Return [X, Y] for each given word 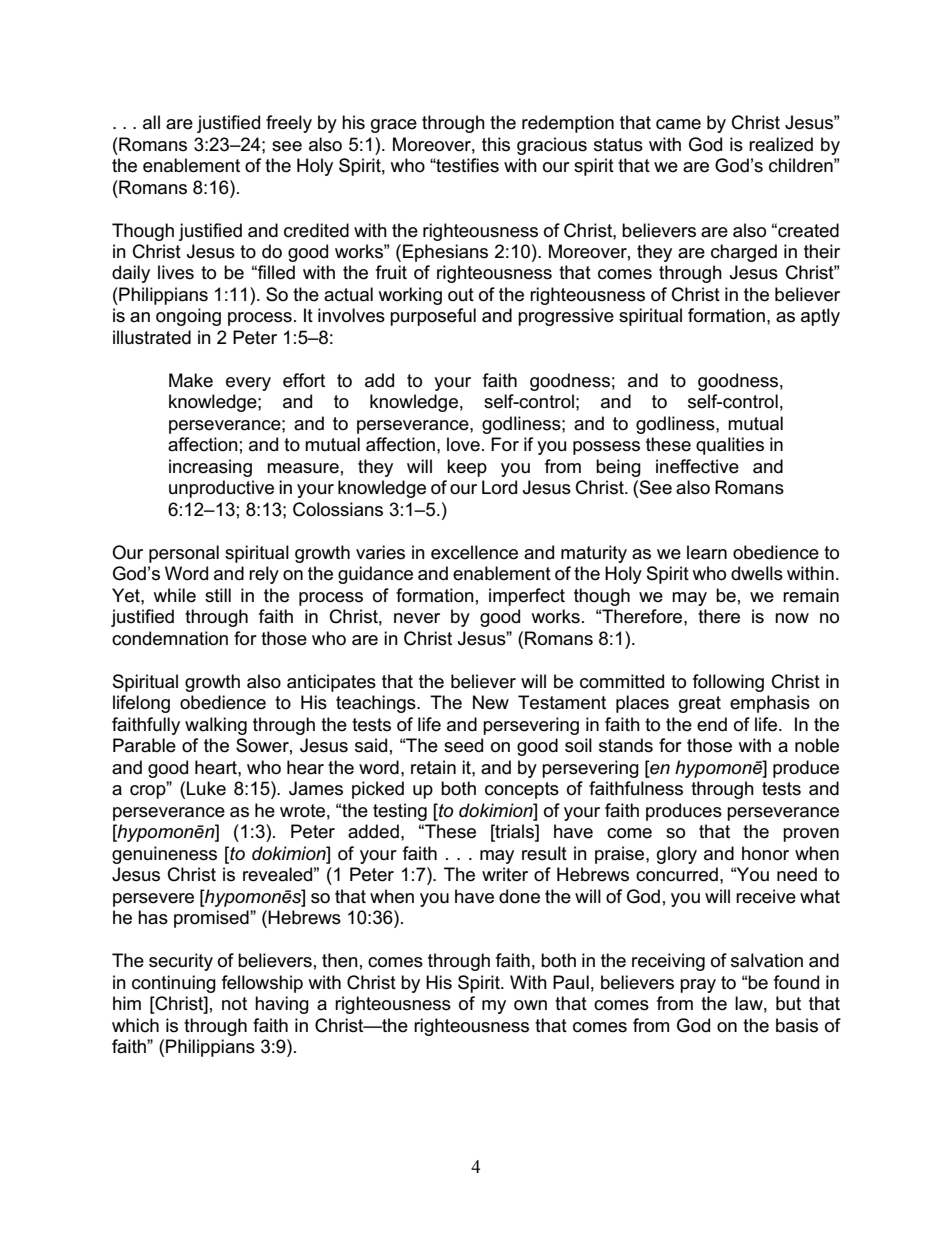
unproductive [221, 489]
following [728, 683]
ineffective [697, 466]
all [151, 122]
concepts [522, 790]
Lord [499, 487]
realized [781, 144]
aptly [820, 317]
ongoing [188, 317]
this [496, 144]
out [461, 295]
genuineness [164, 855]
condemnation [170, 638]
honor [765, 853]
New [491, 702]
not [234, 1004]
